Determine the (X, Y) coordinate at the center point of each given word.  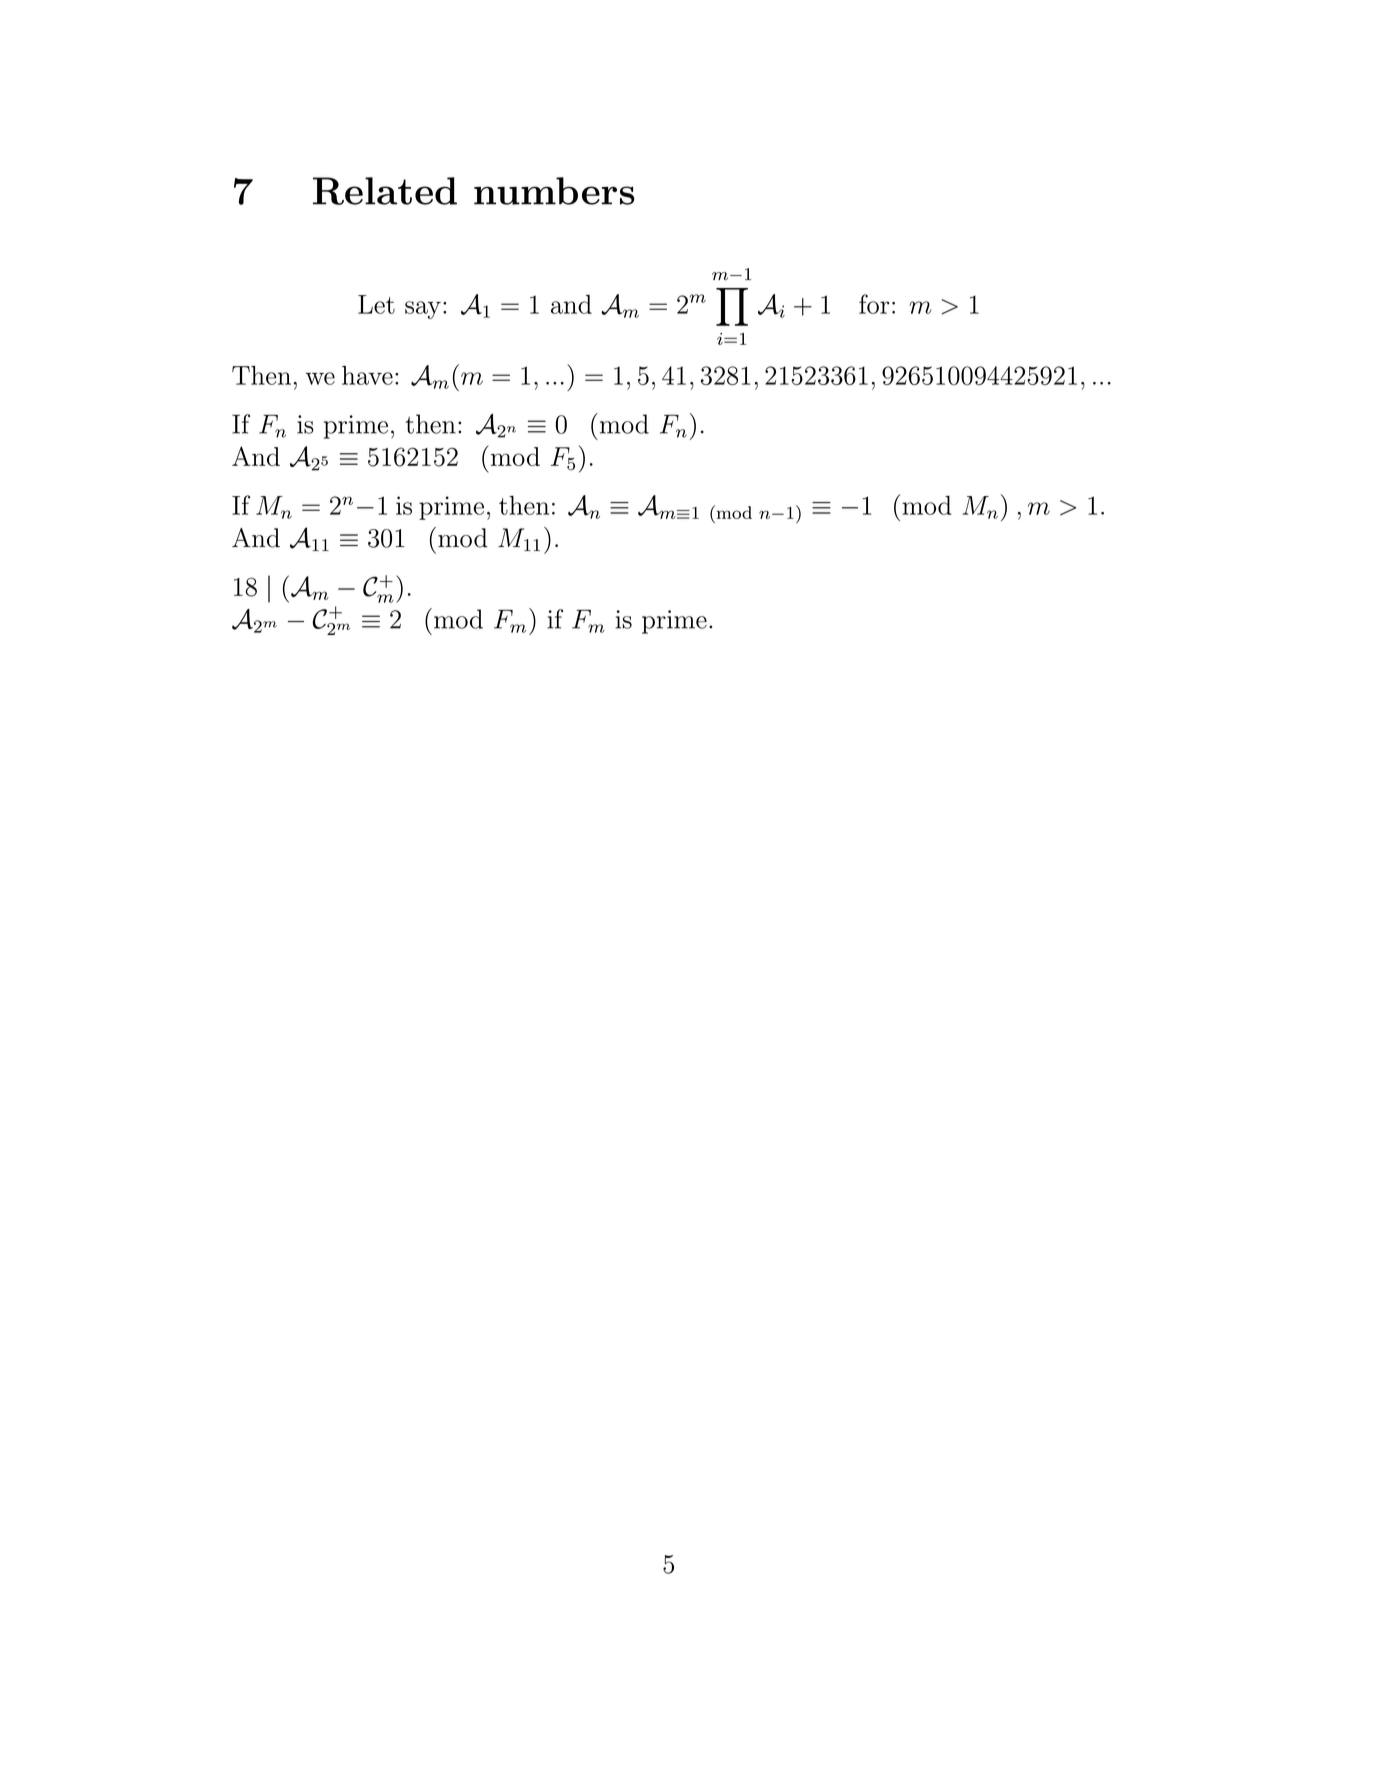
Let (376, 304)
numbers (554, 191)
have (367, 375)
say (423, 310)
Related (385, 191)
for (874, 304)
